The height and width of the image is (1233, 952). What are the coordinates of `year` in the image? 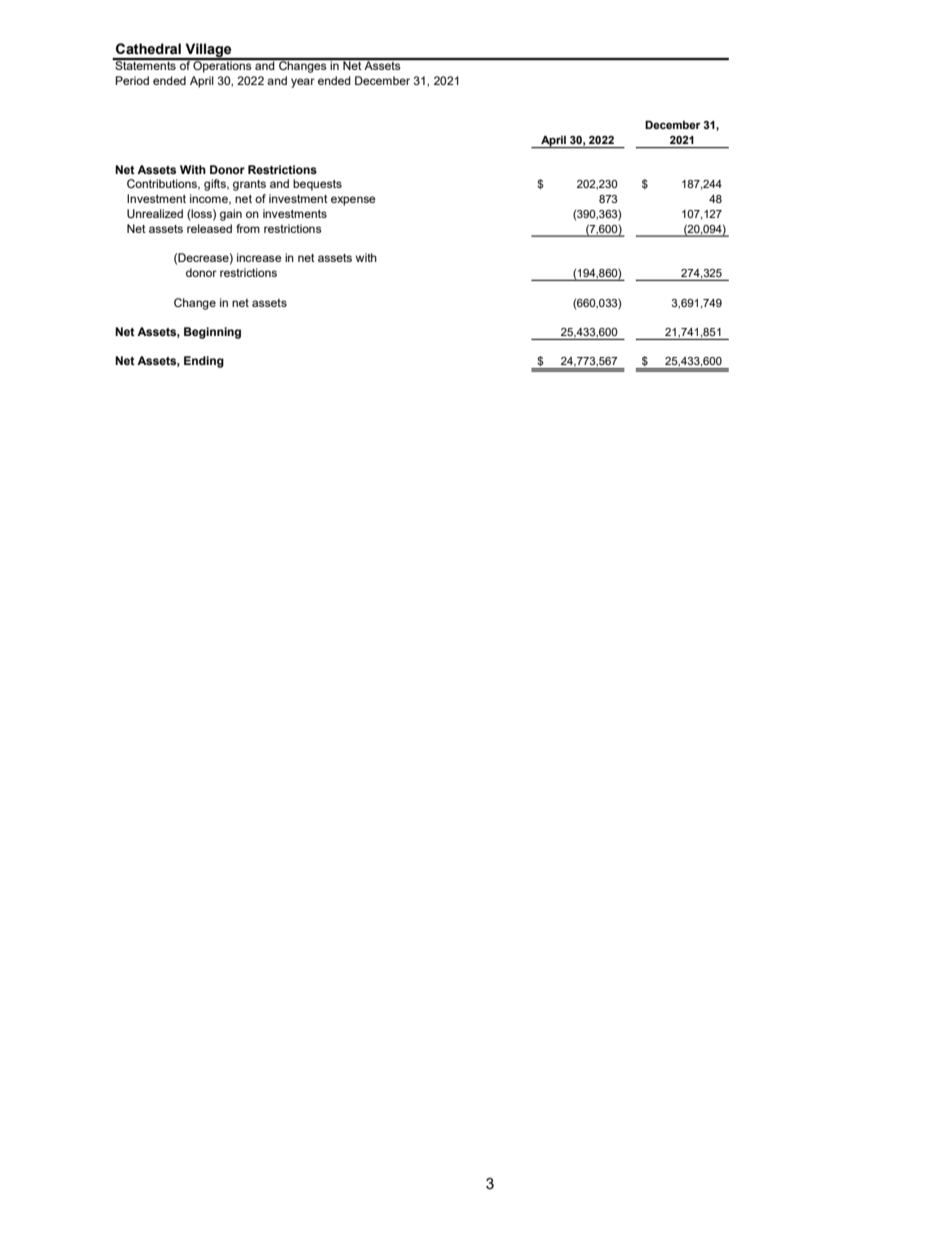 It's located at (303, 83).
